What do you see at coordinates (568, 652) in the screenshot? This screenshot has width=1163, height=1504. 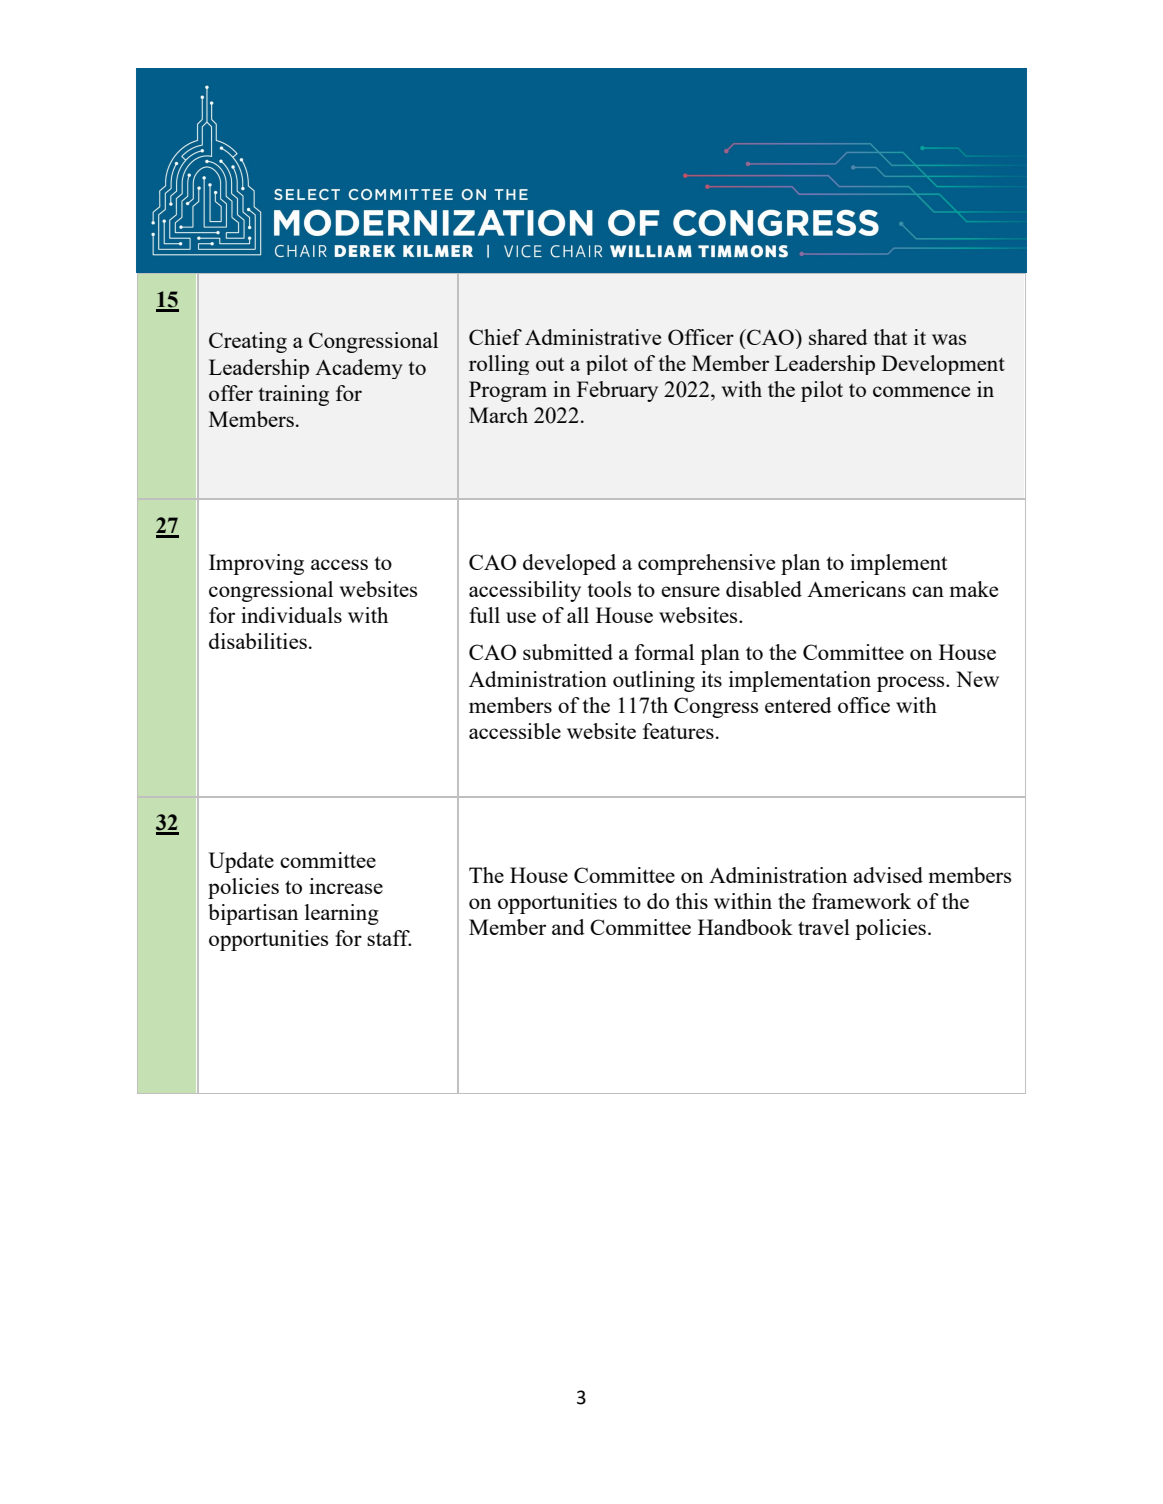 I see `submitted` at bounding box center [568, 652].
